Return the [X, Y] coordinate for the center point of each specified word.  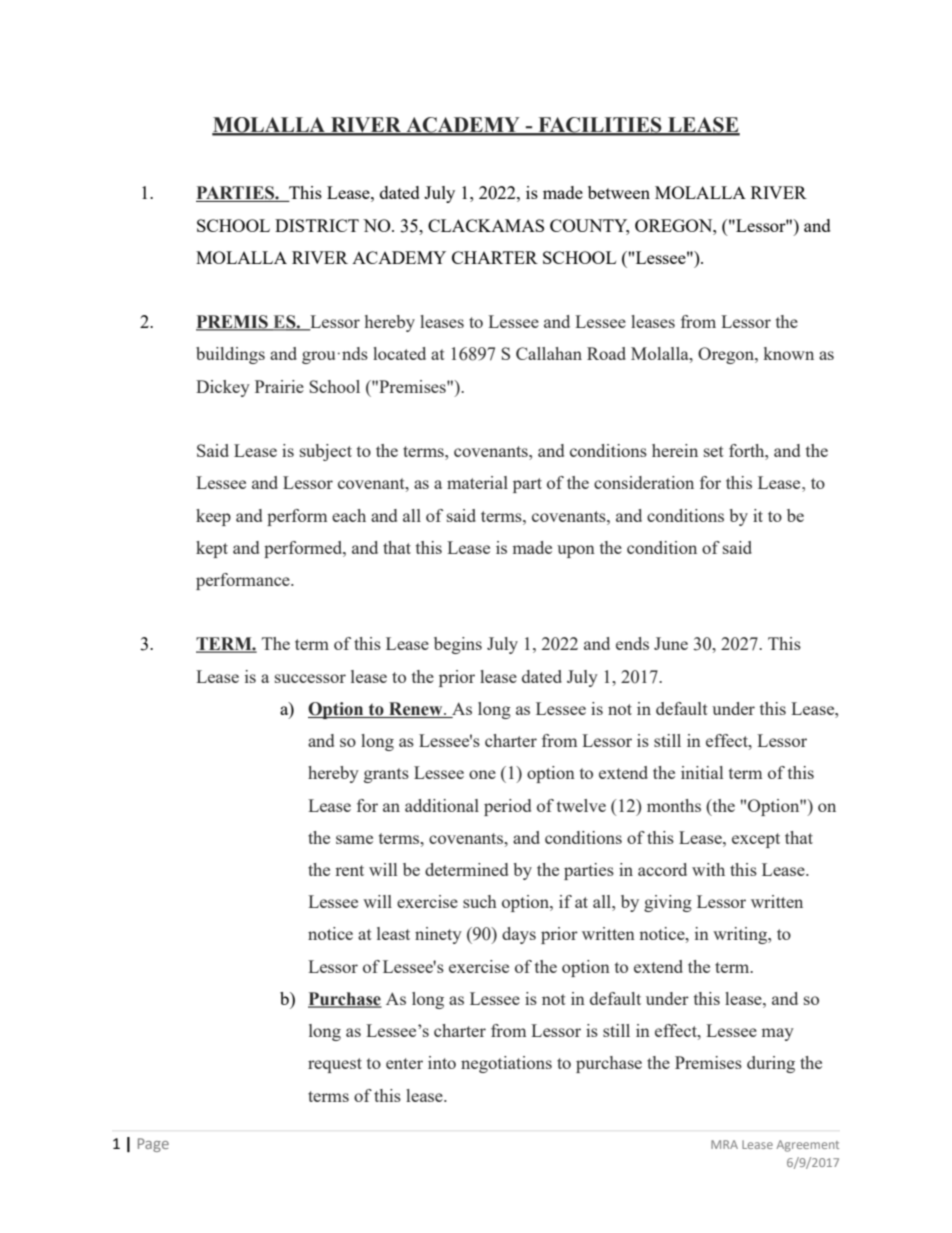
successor [310, 678]
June [671, 643]
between [619, 192]
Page [153, 1145]
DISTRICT [317, 225]
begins [458, 645]
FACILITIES [600, 126]
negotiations [506, 1064]
